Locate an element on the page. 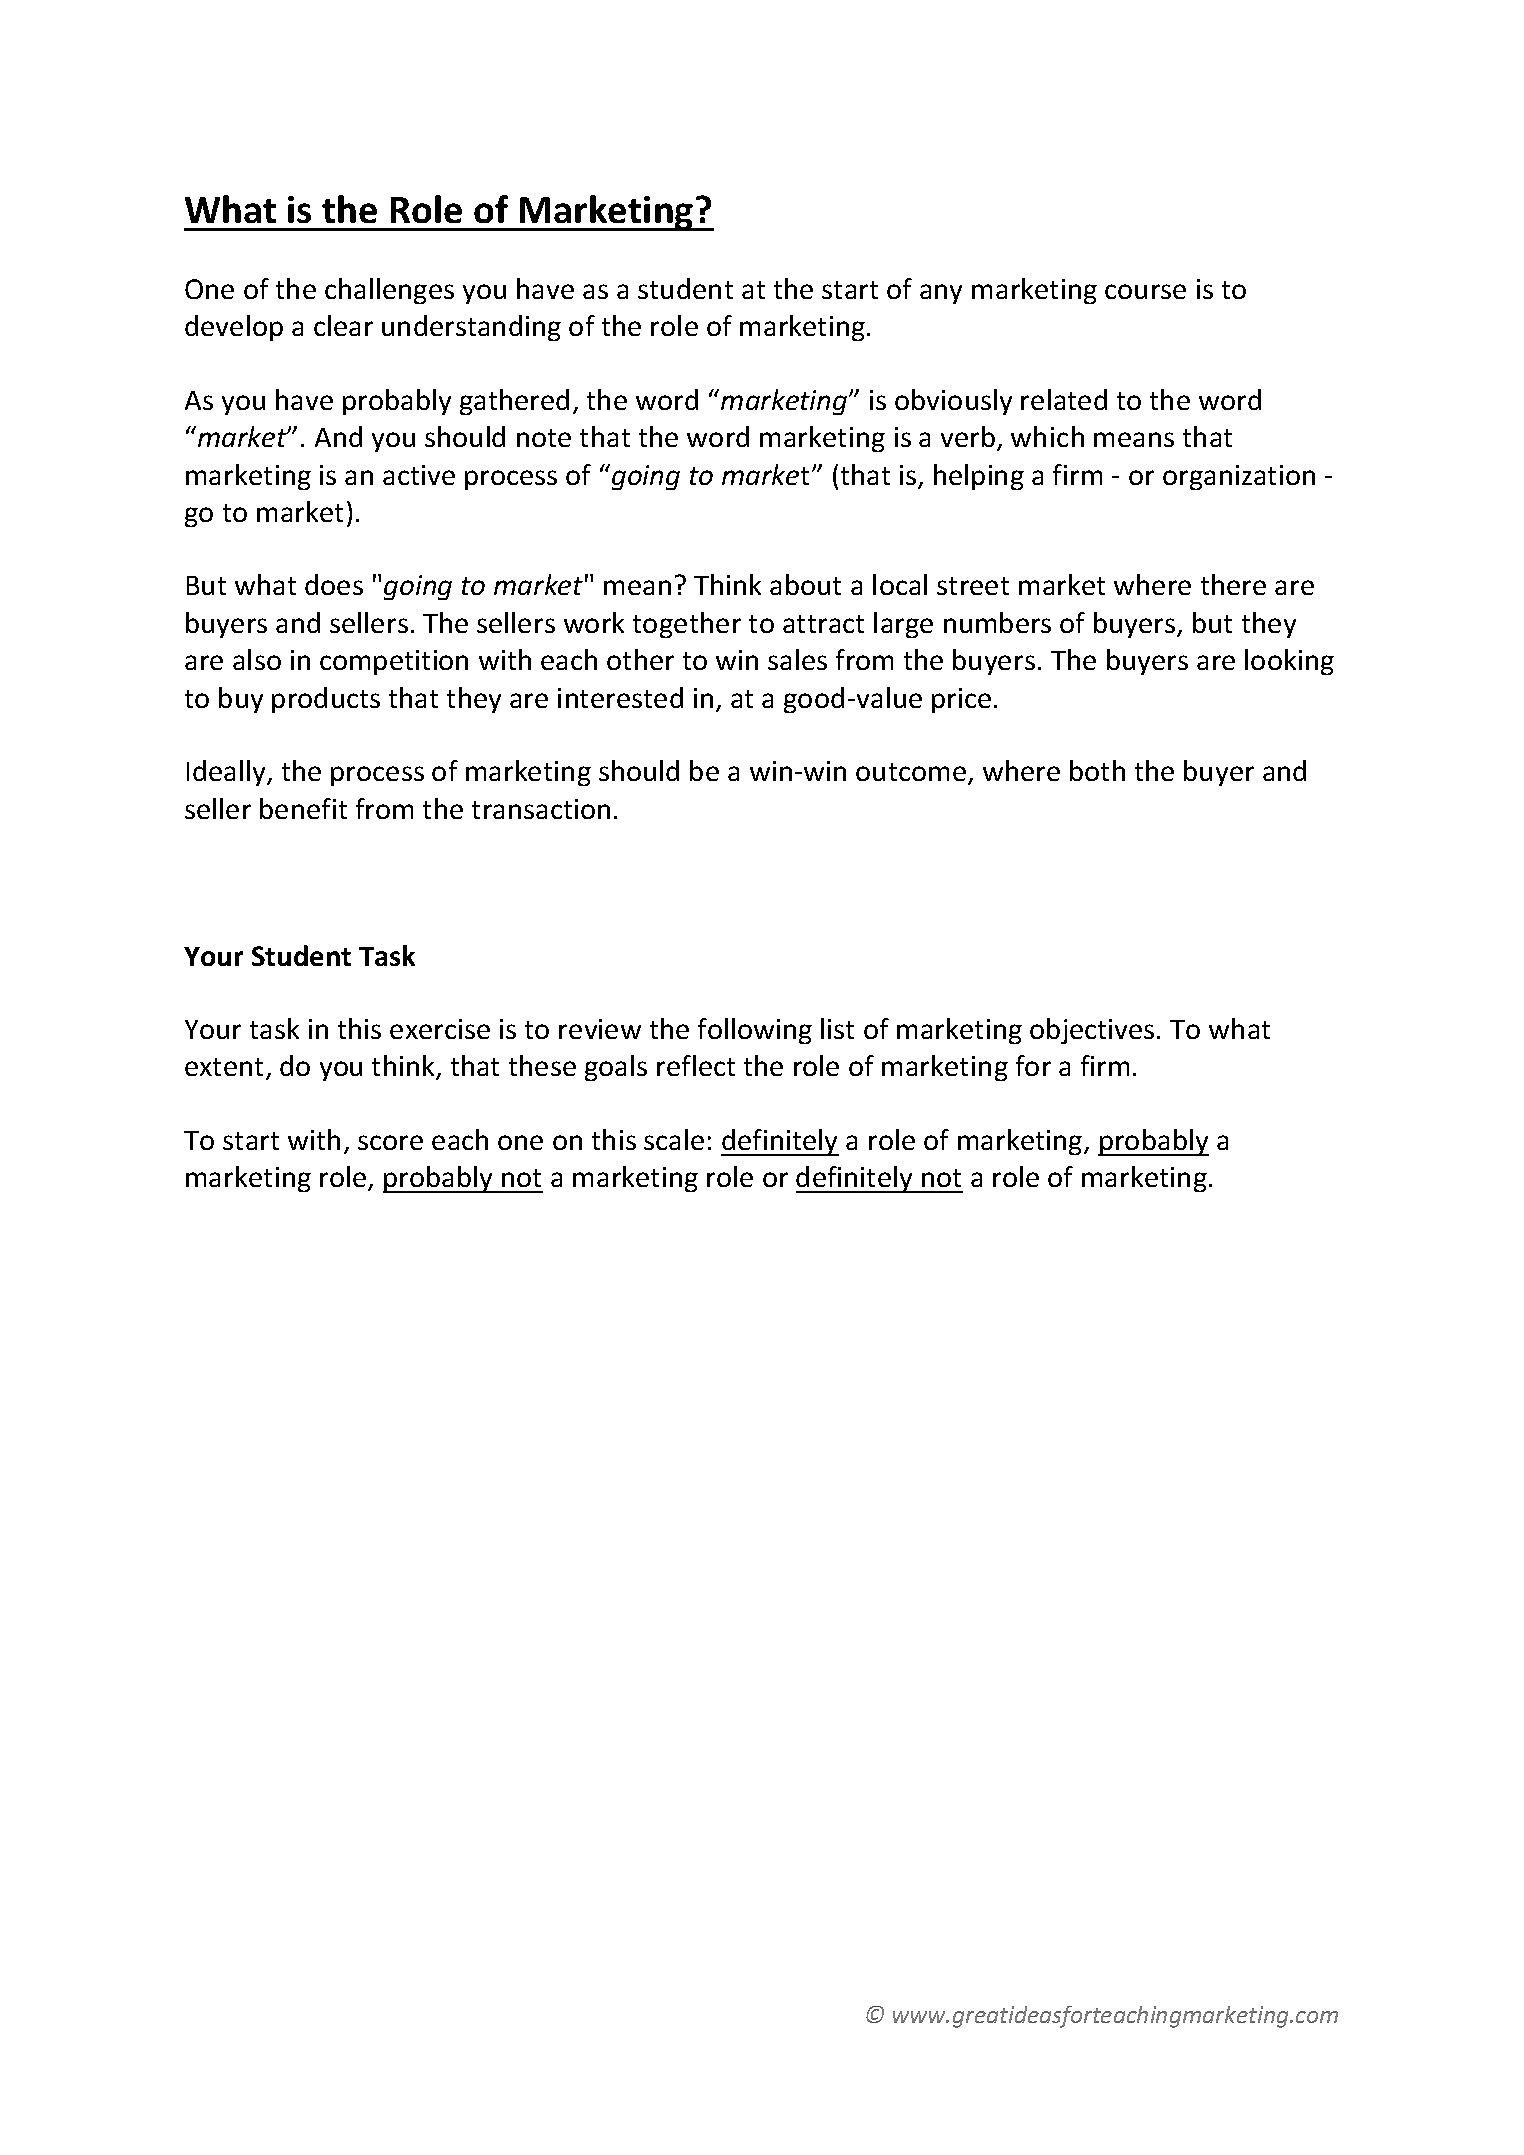 Image resolution: width=1524 pixels, height=2155 pixels. clear is located at coordinates (343, 325).
